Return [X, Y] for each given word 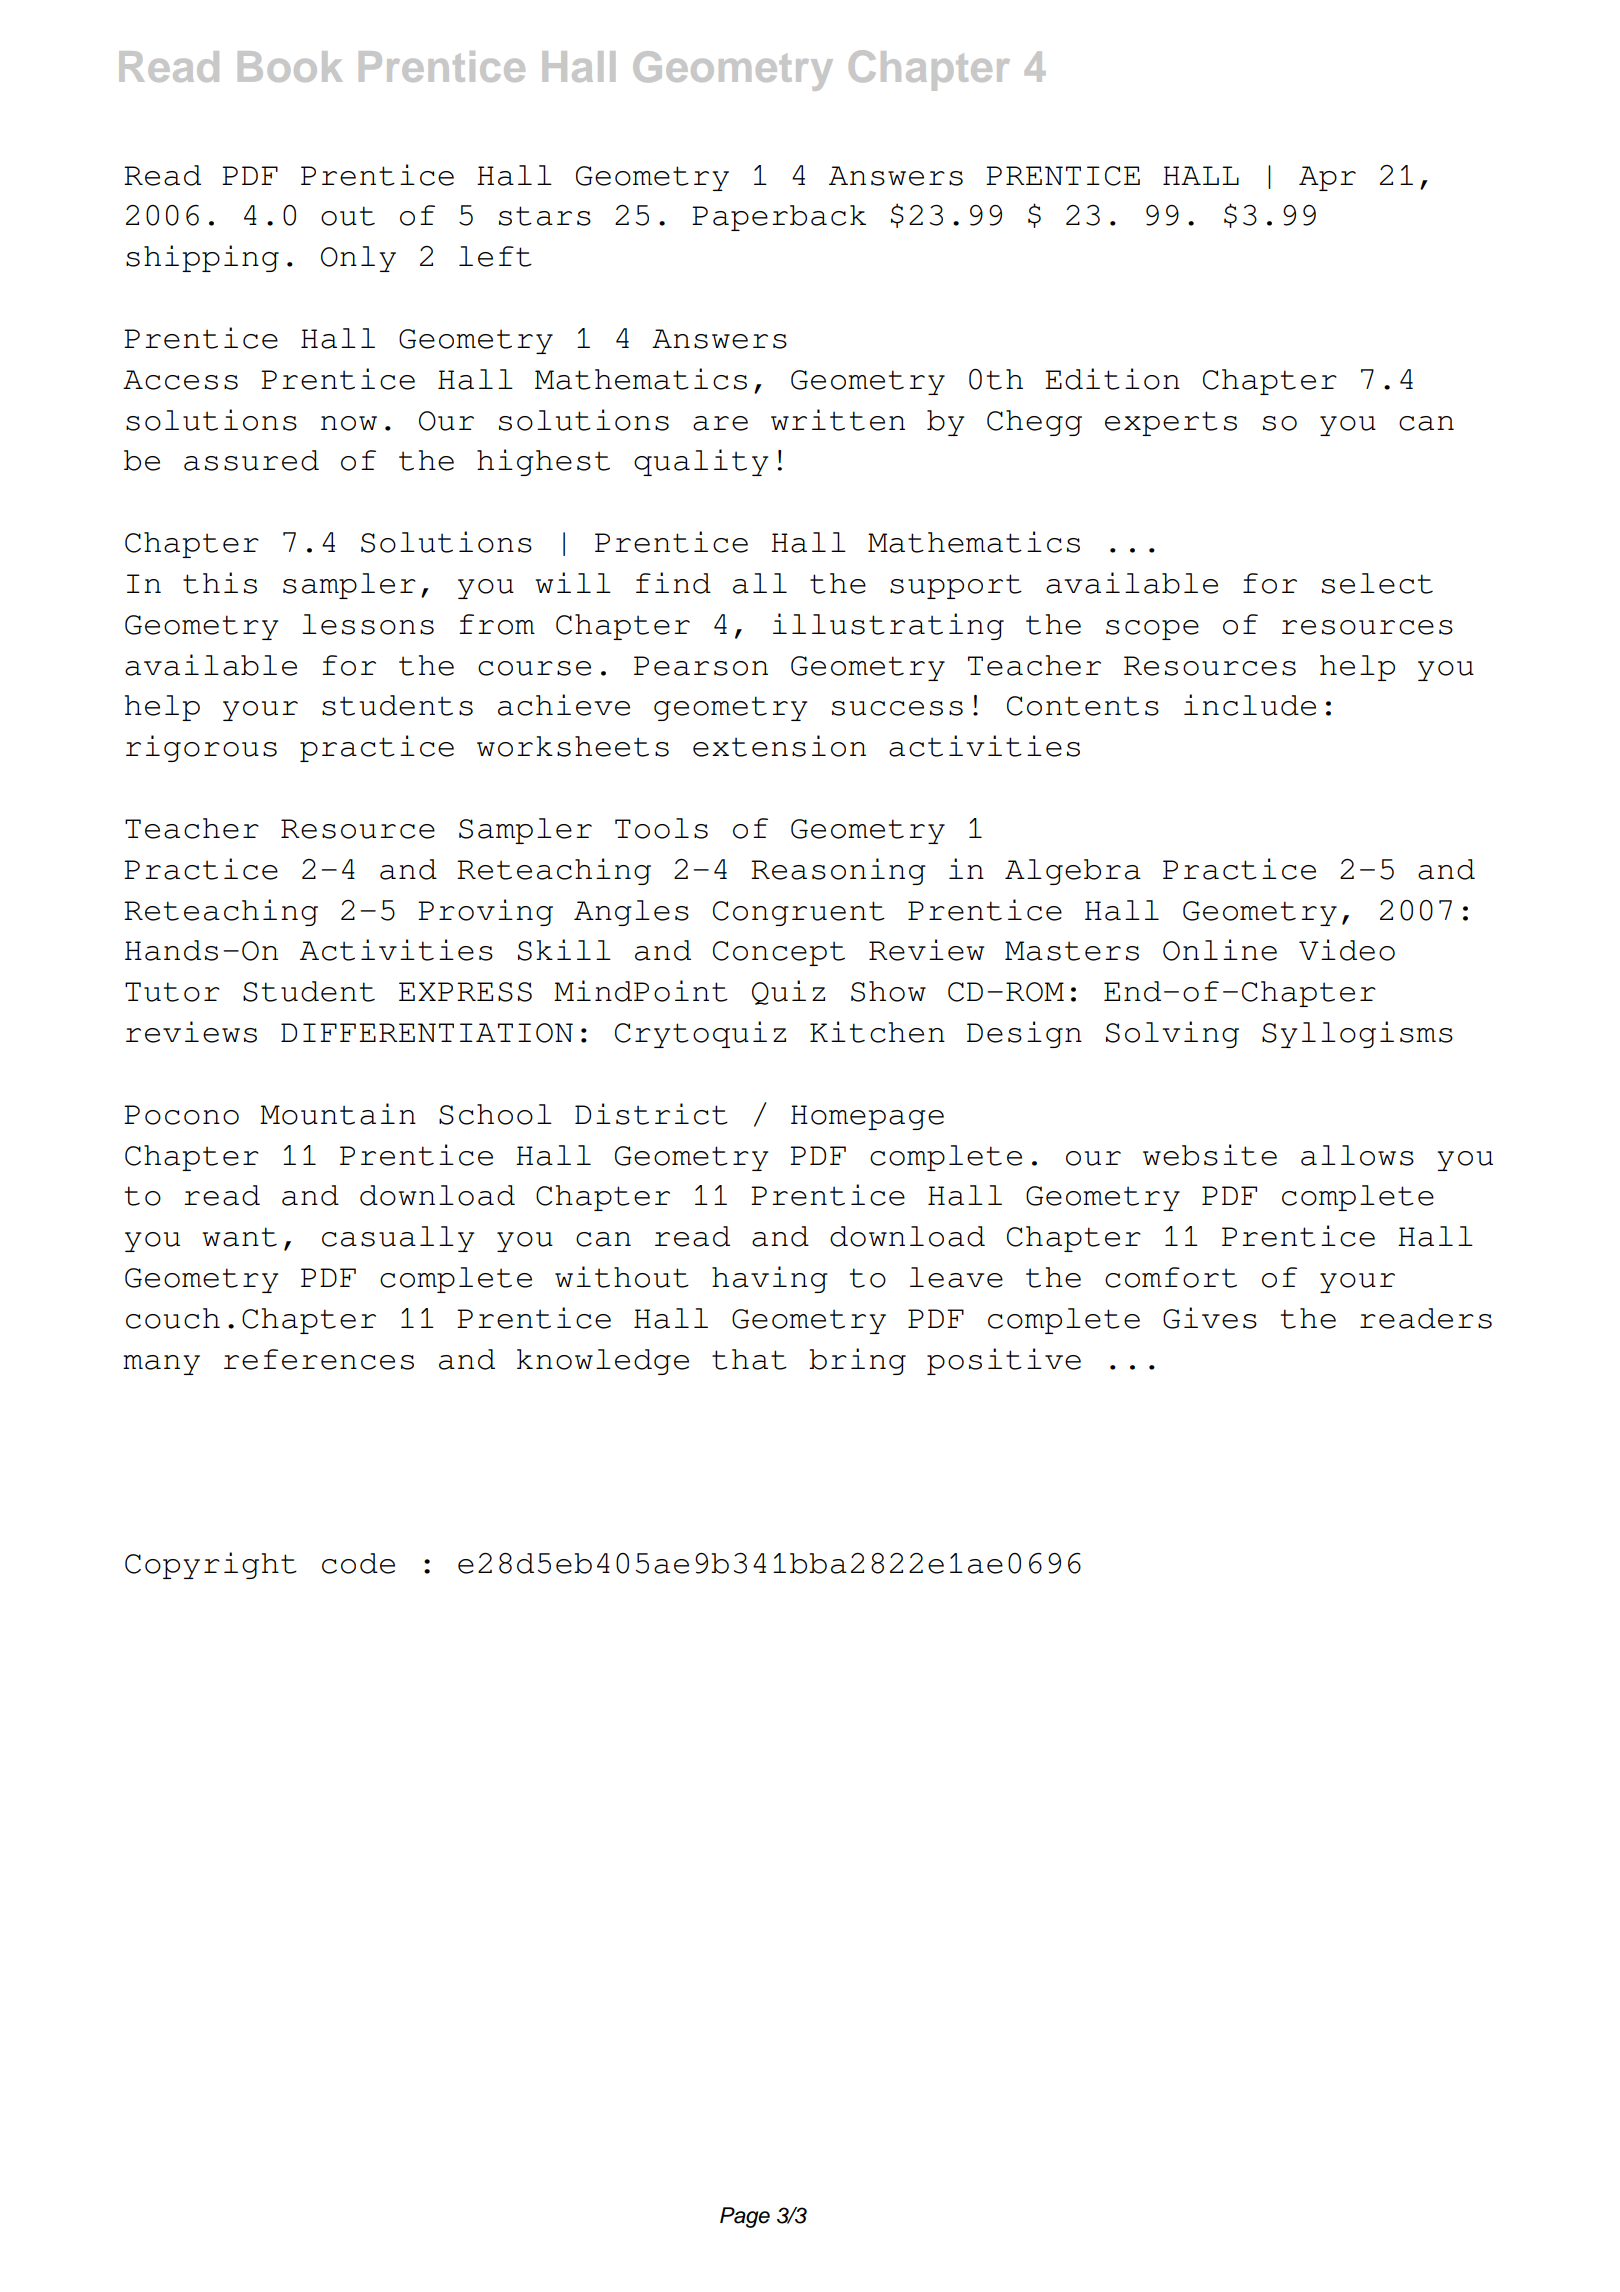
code [358, 1563]
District [651, 1114]
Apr [1327, 178]
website [1210, 1155]
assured [251, 460]
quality [701, 462]
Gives [1210, 1318]
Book [290, 66]
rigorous [201, 748]
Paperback [779, 218]
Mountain [338, 1114]
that [749, 1359]
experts [1171, 423]
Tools [661, 828]
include [1250, 705]
